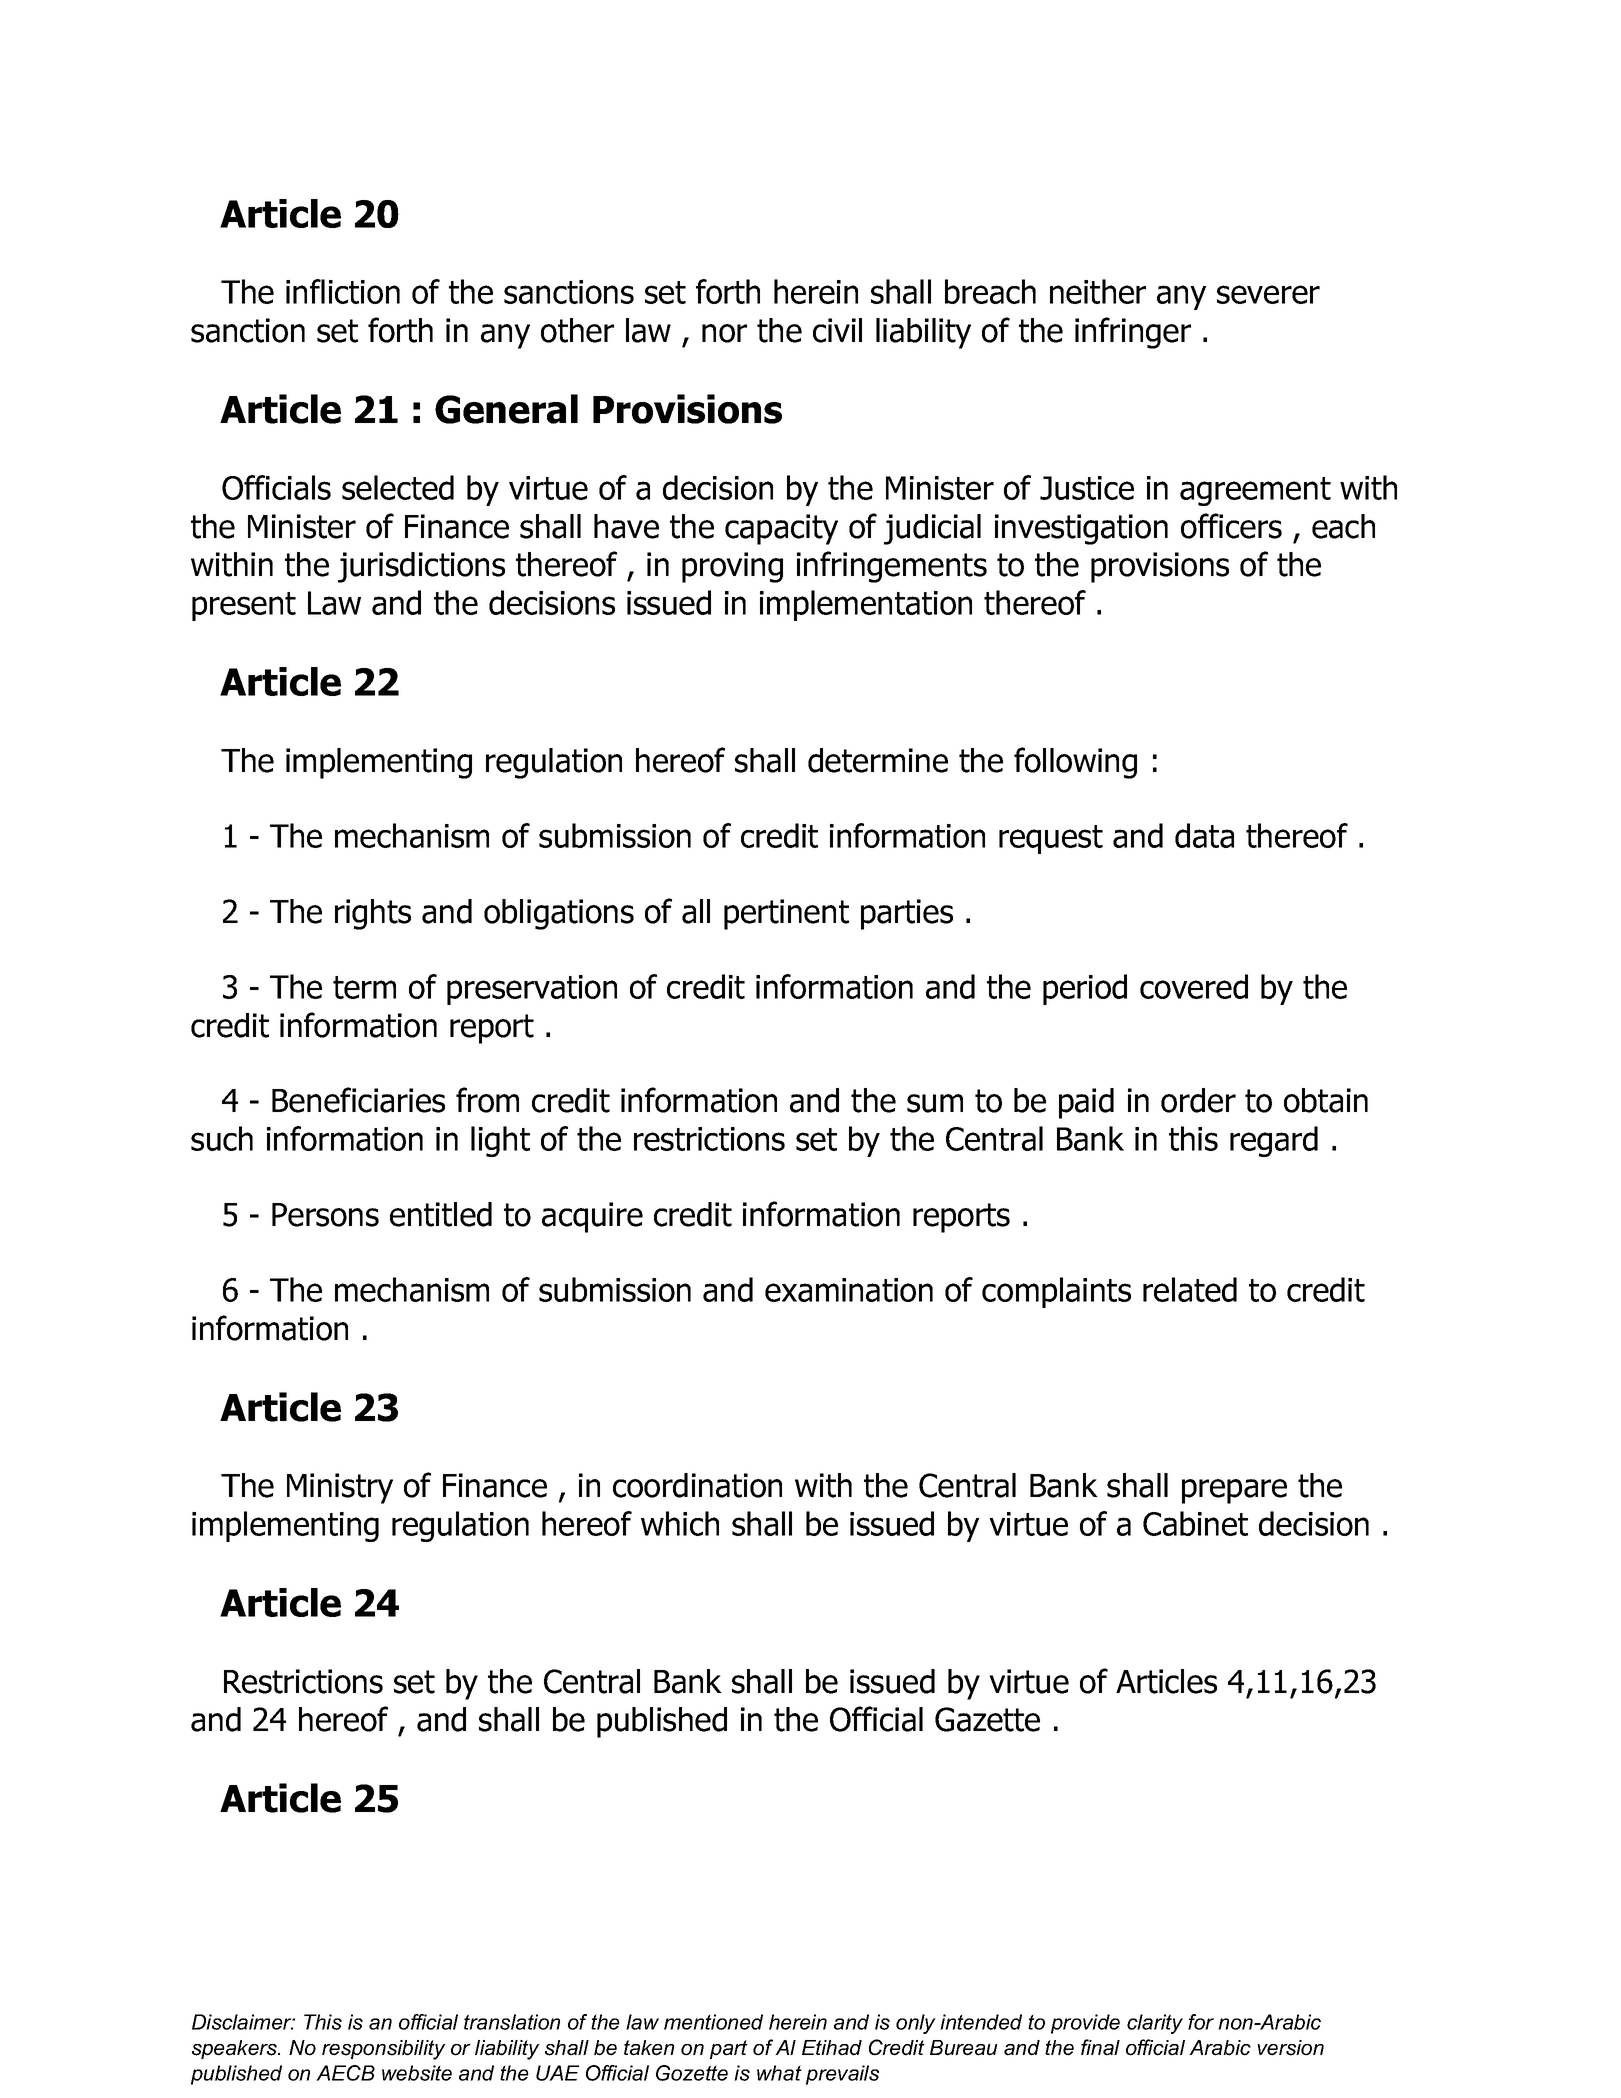  Describe the element at coordinates (384, 2050) in the document. I see `responsibility` at that location.
